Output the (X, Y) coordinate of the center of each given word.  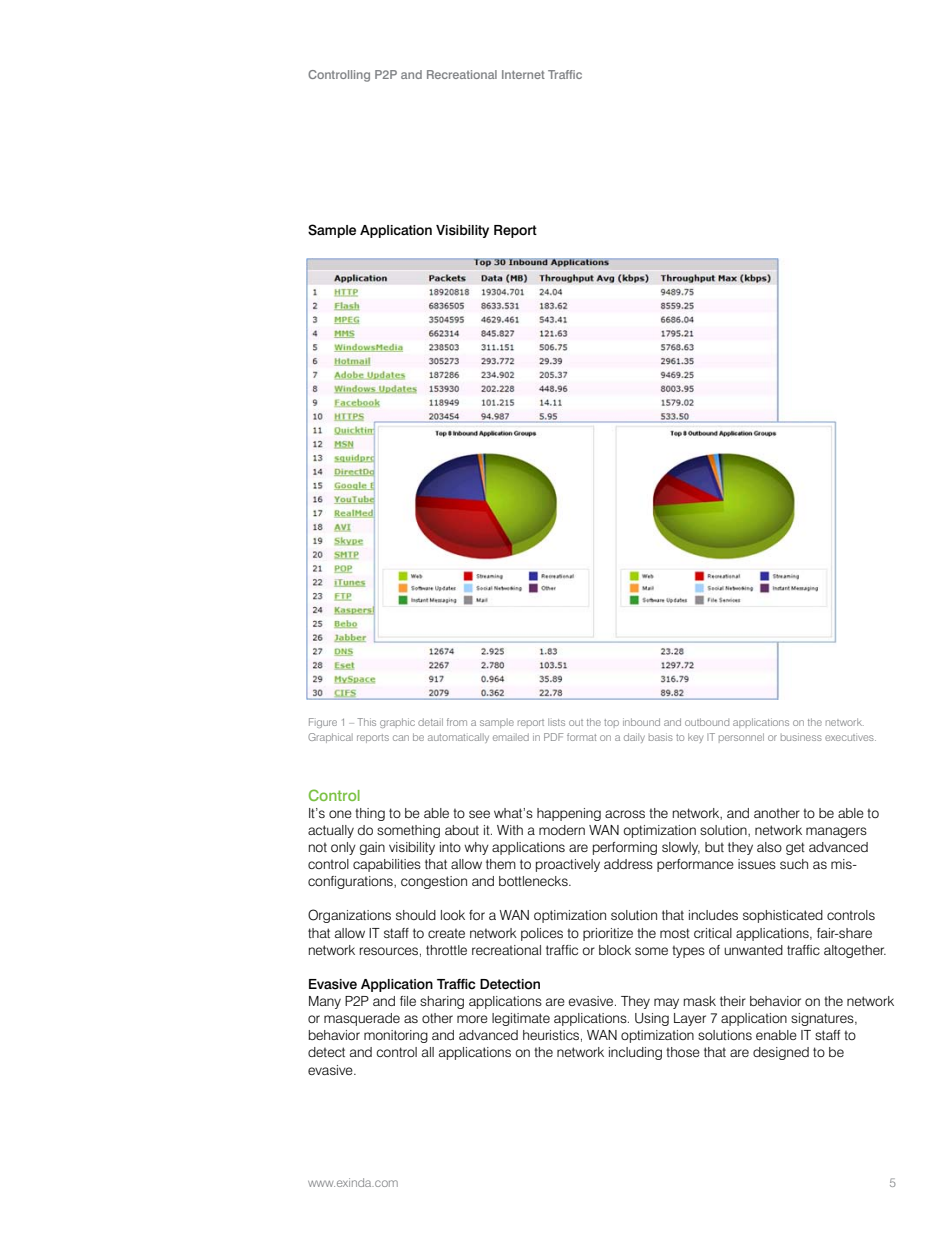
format (581, 737)
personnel (741, 738)
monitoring (396, 1036)
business (801, 737)
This (366, 722)
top (611, 723)
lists (556, 722)
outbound (707, 722)
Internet (523, 74)
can (401, 738)
